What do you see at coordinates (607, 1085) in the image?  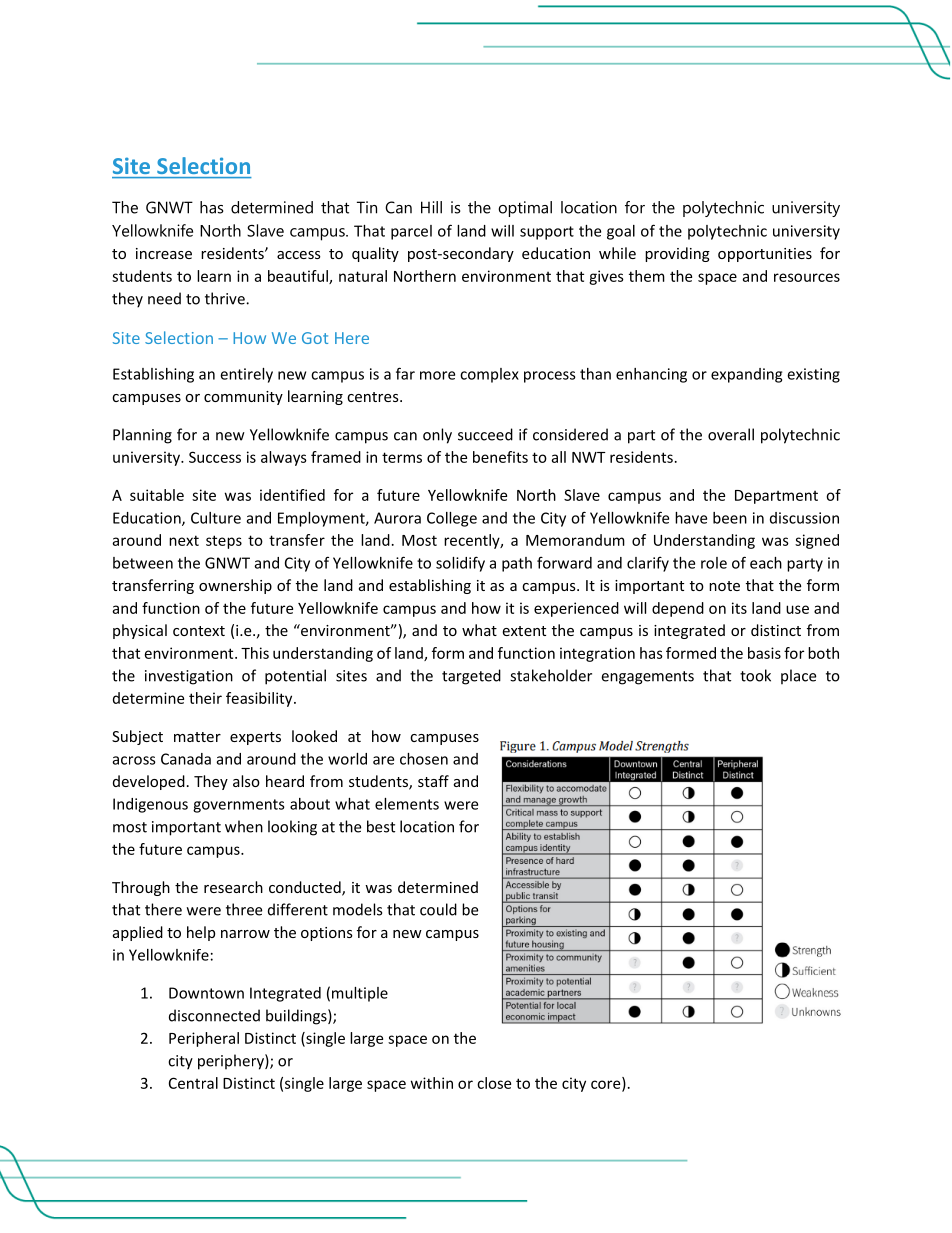 I see `core` at bounding box center [607, 1085].
